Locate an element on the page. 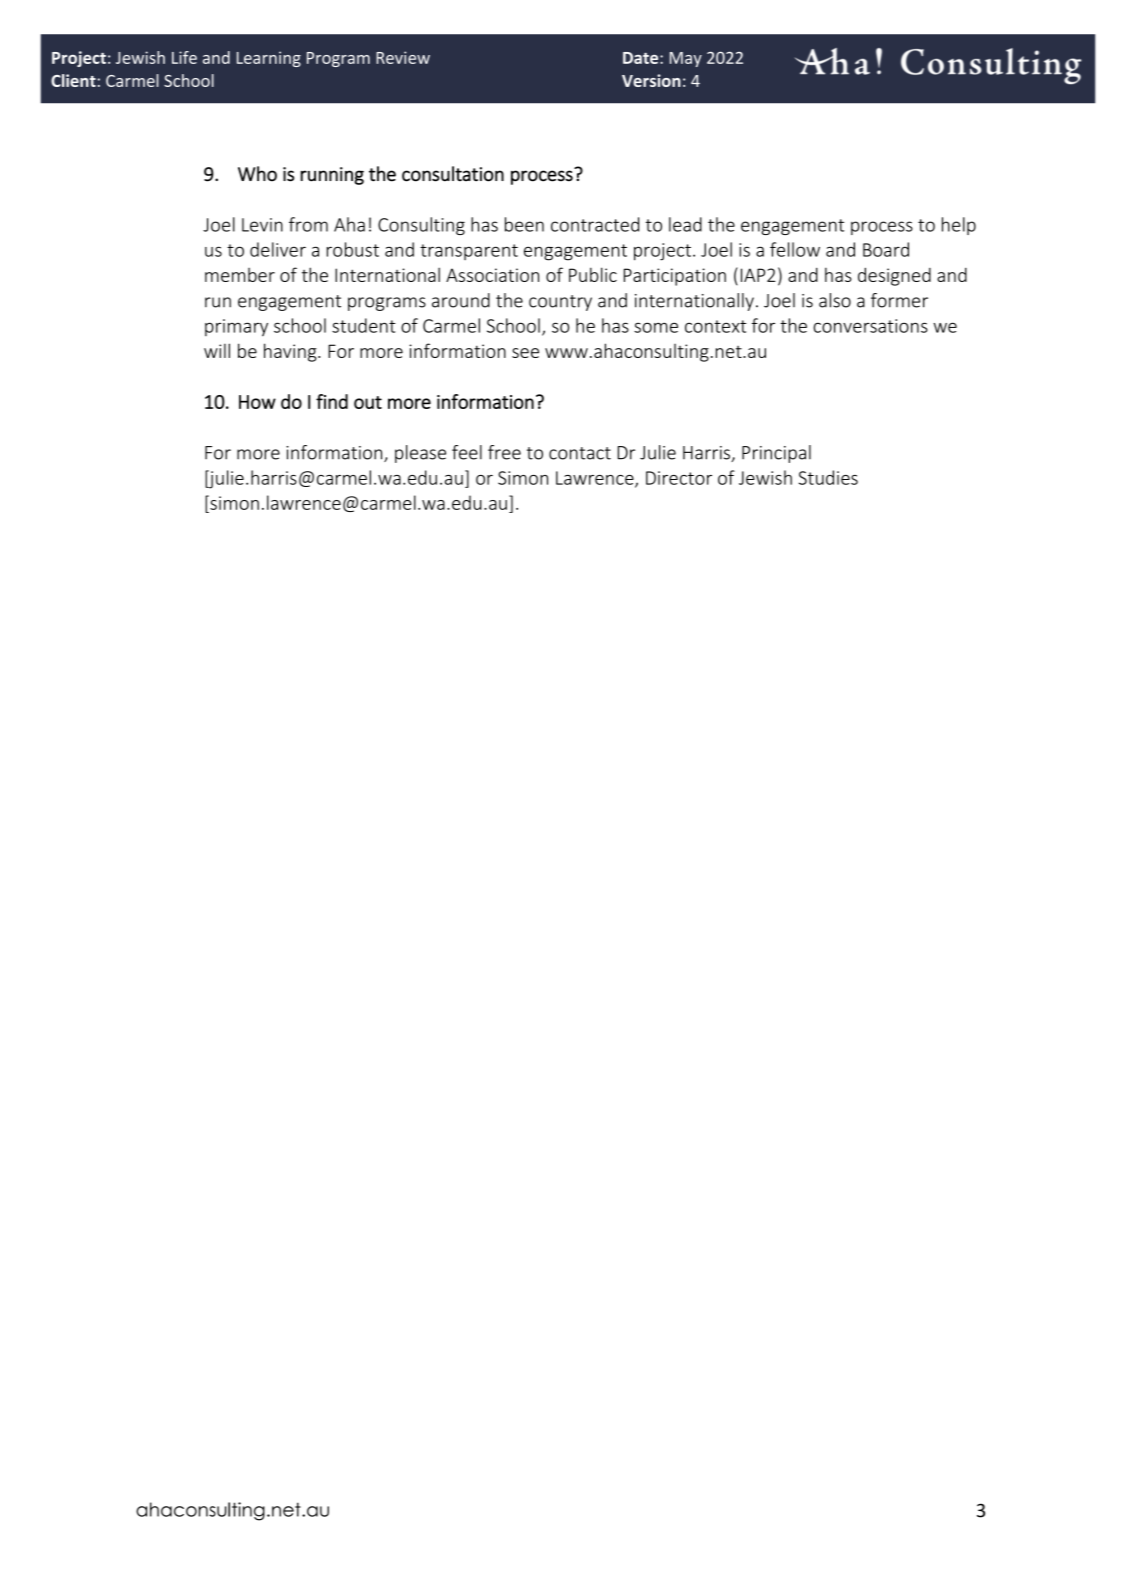 This document has height=1587, width=1122. help is located at coordinates (959, 226).
